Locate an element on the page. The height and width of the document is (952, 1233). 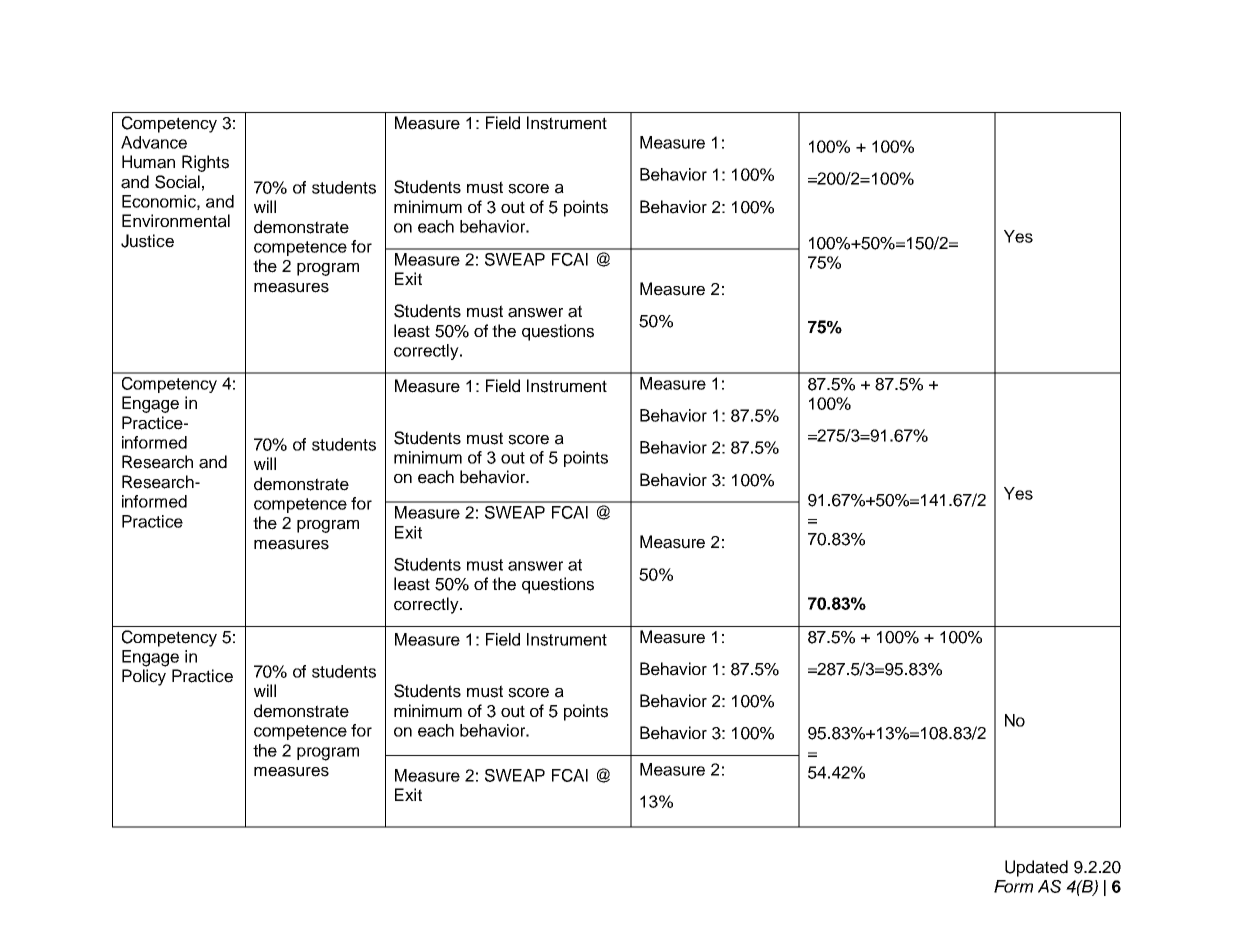
Justice is located at coordinates (147, 241).
